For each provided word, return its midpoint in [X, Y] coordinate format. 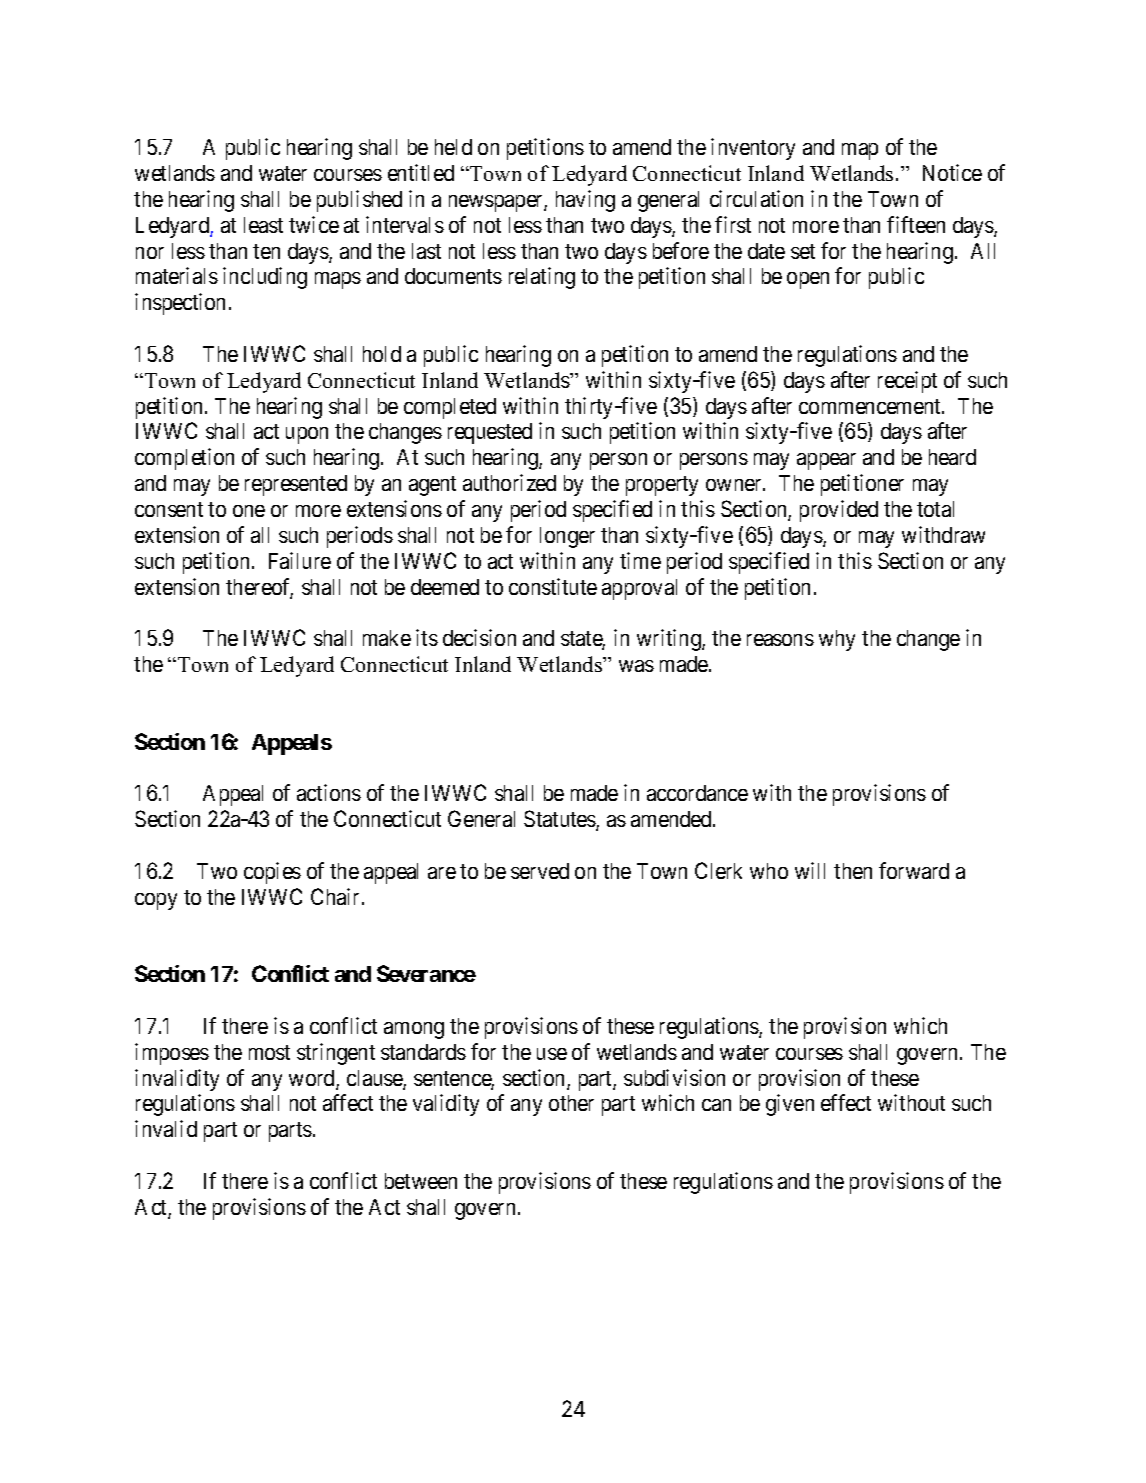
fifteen [916, 224]
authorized [509, 482]
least [263, 225]
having [585, 201]
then [853, 871]
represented [296, 485]
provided [839, 511]
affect [348, 1102]
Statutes [560, 820]
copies [272, 873]
